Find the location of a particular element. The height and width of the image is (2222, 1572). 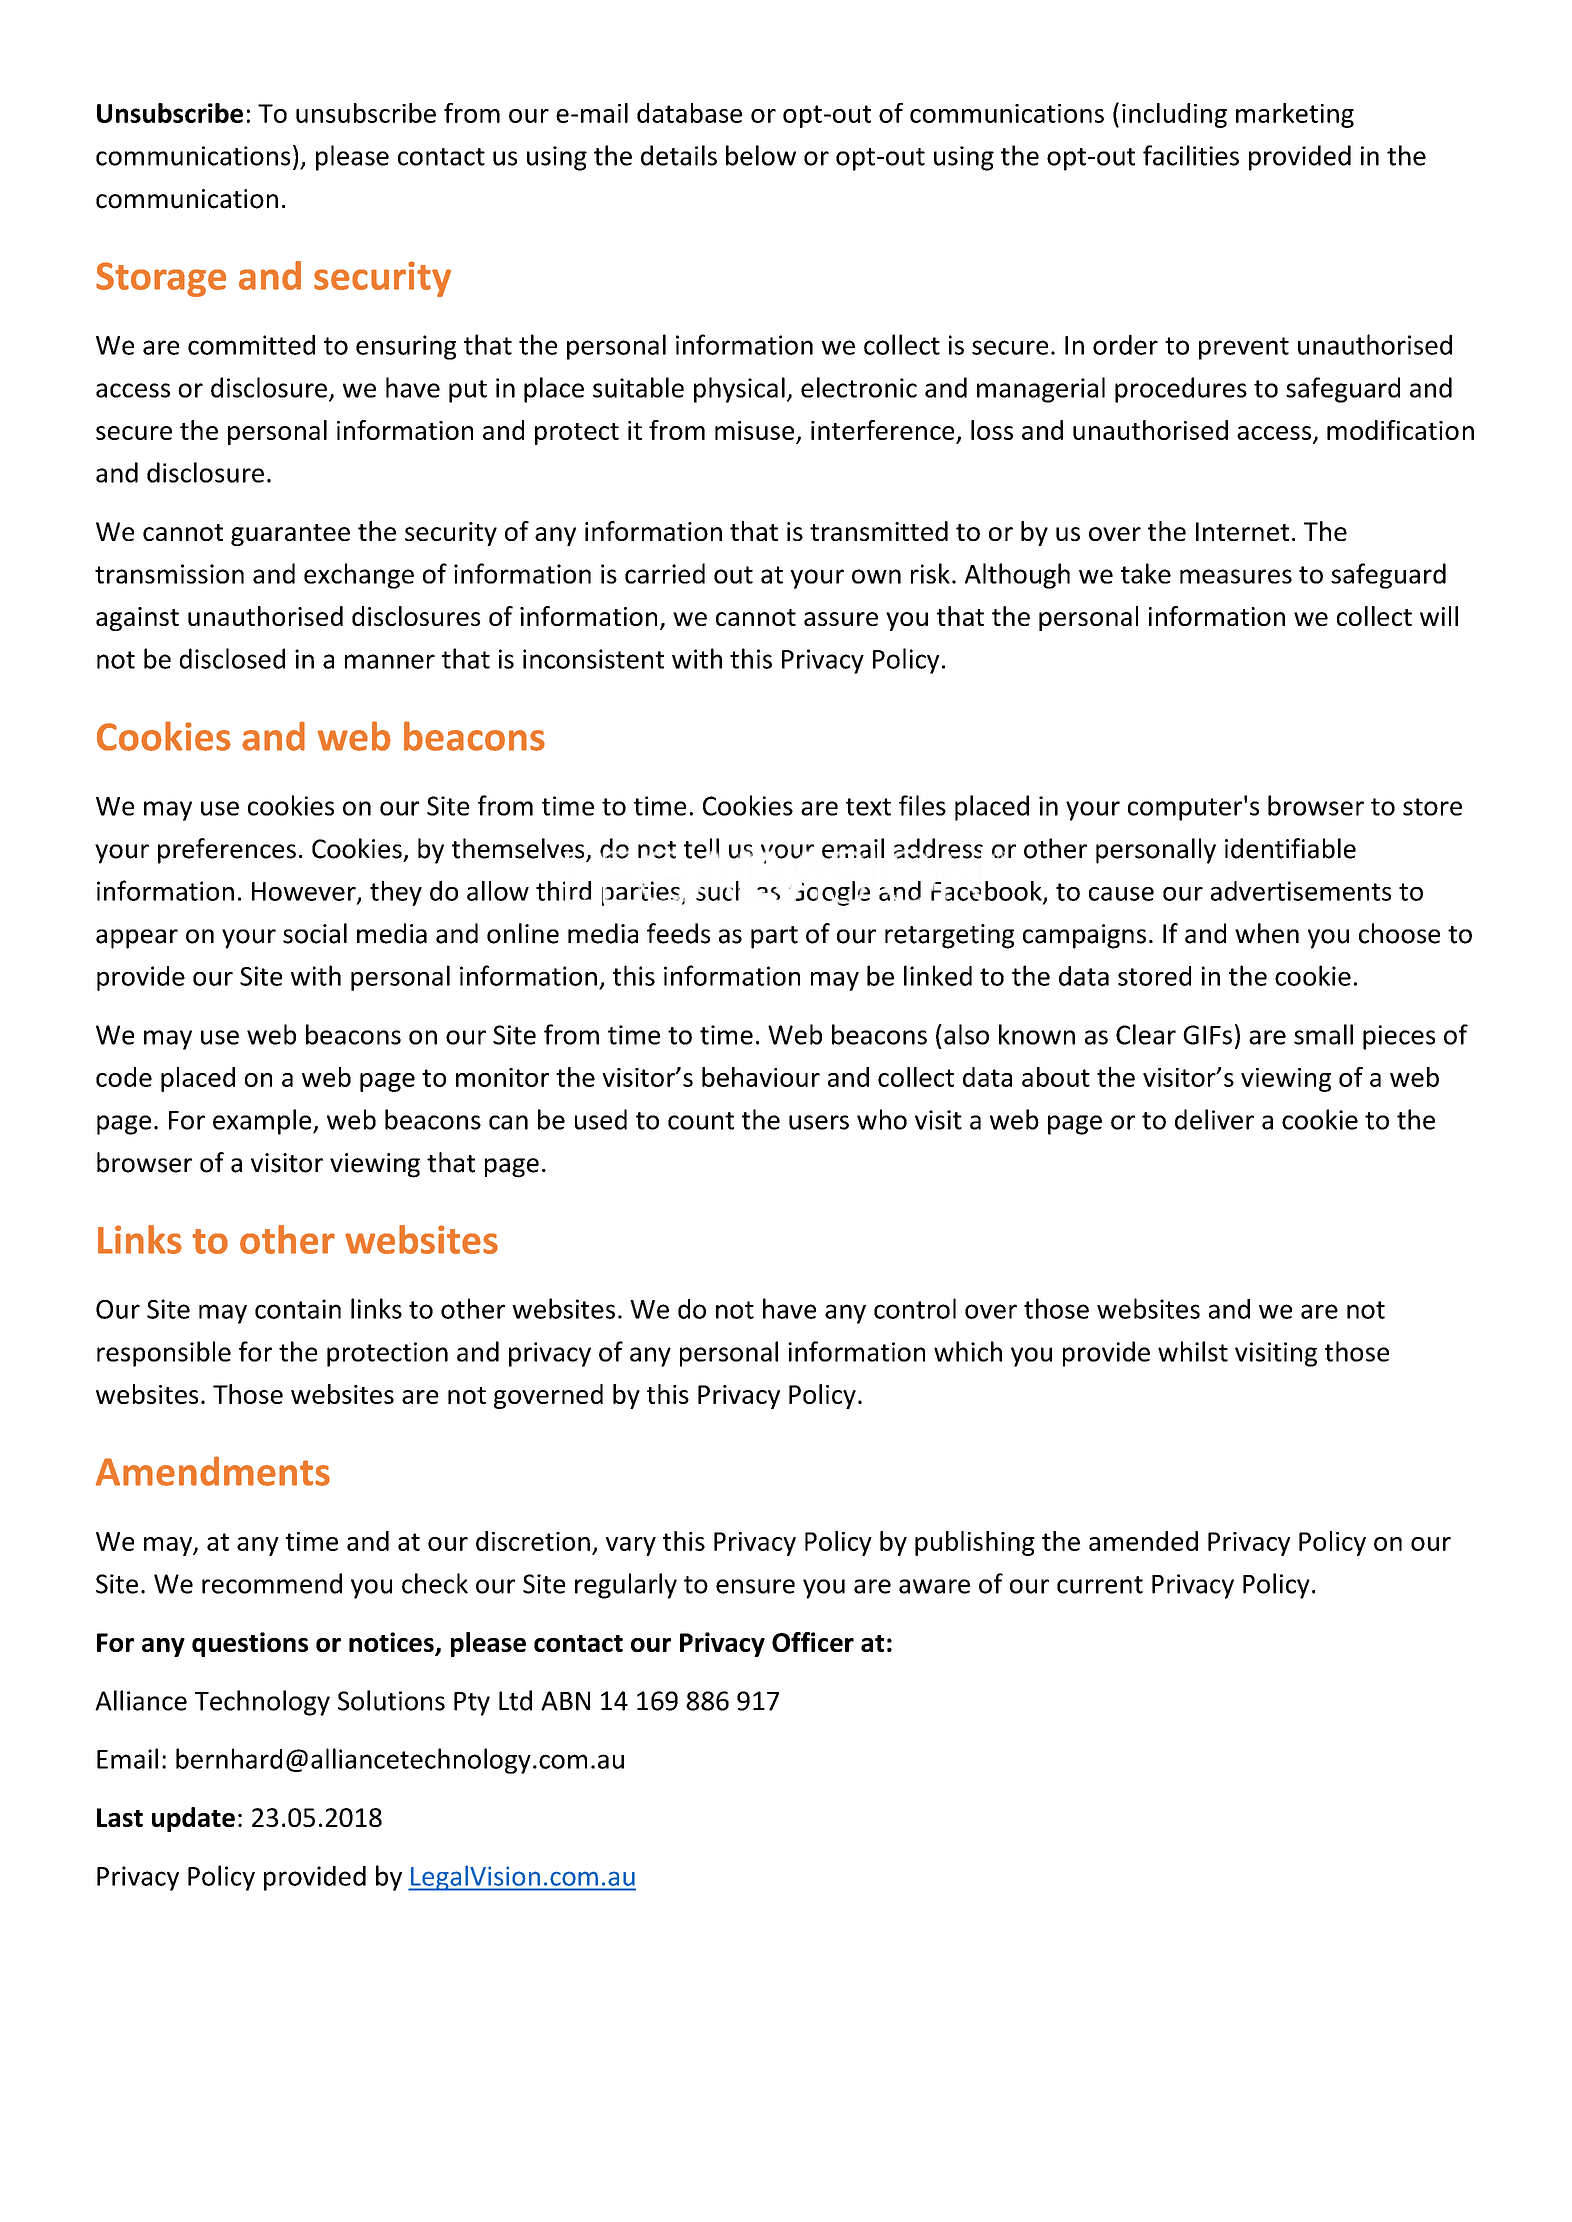

below is located at coordinates (761, 155).
